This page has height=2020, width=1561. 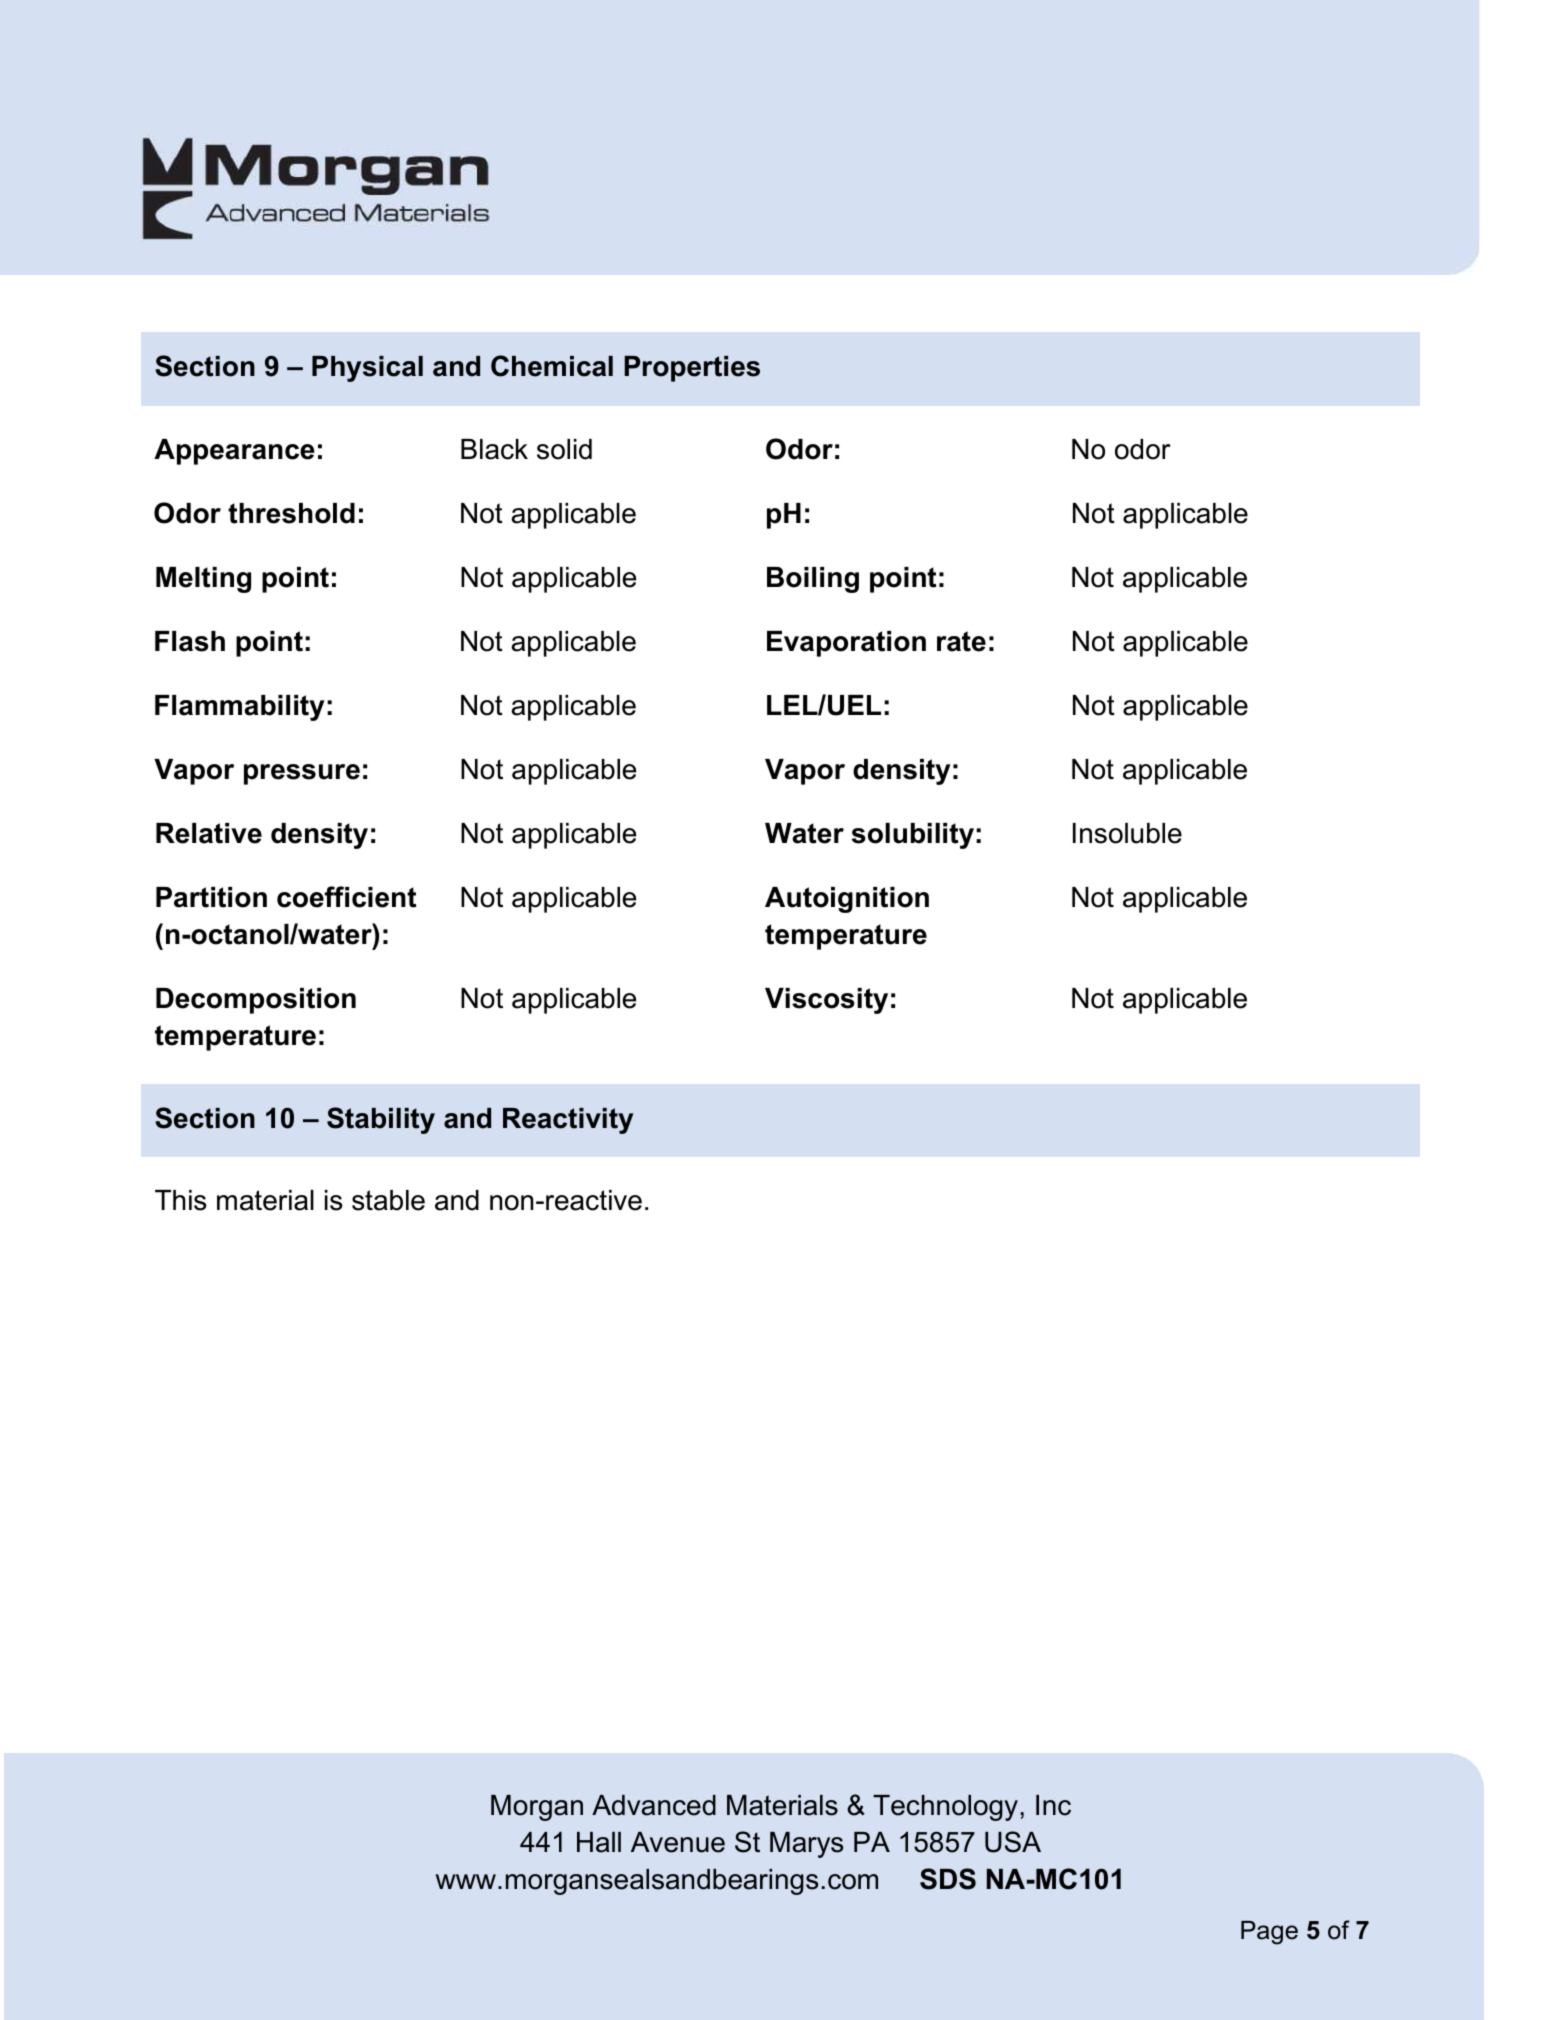 I want to click on Autoignition, so click(x=847, y=900).
